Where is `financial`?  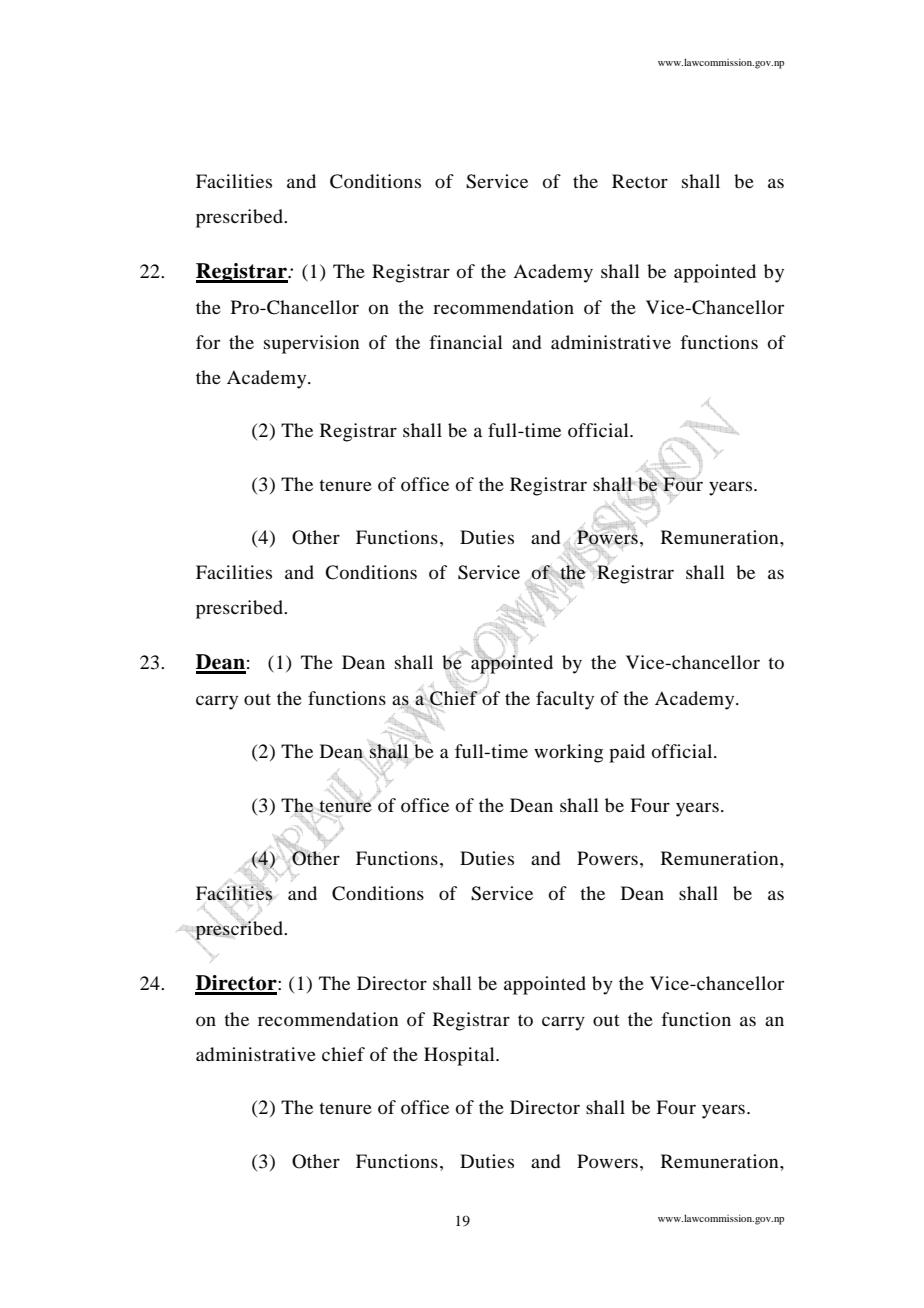 financial is located at coordinates (466, 342).
